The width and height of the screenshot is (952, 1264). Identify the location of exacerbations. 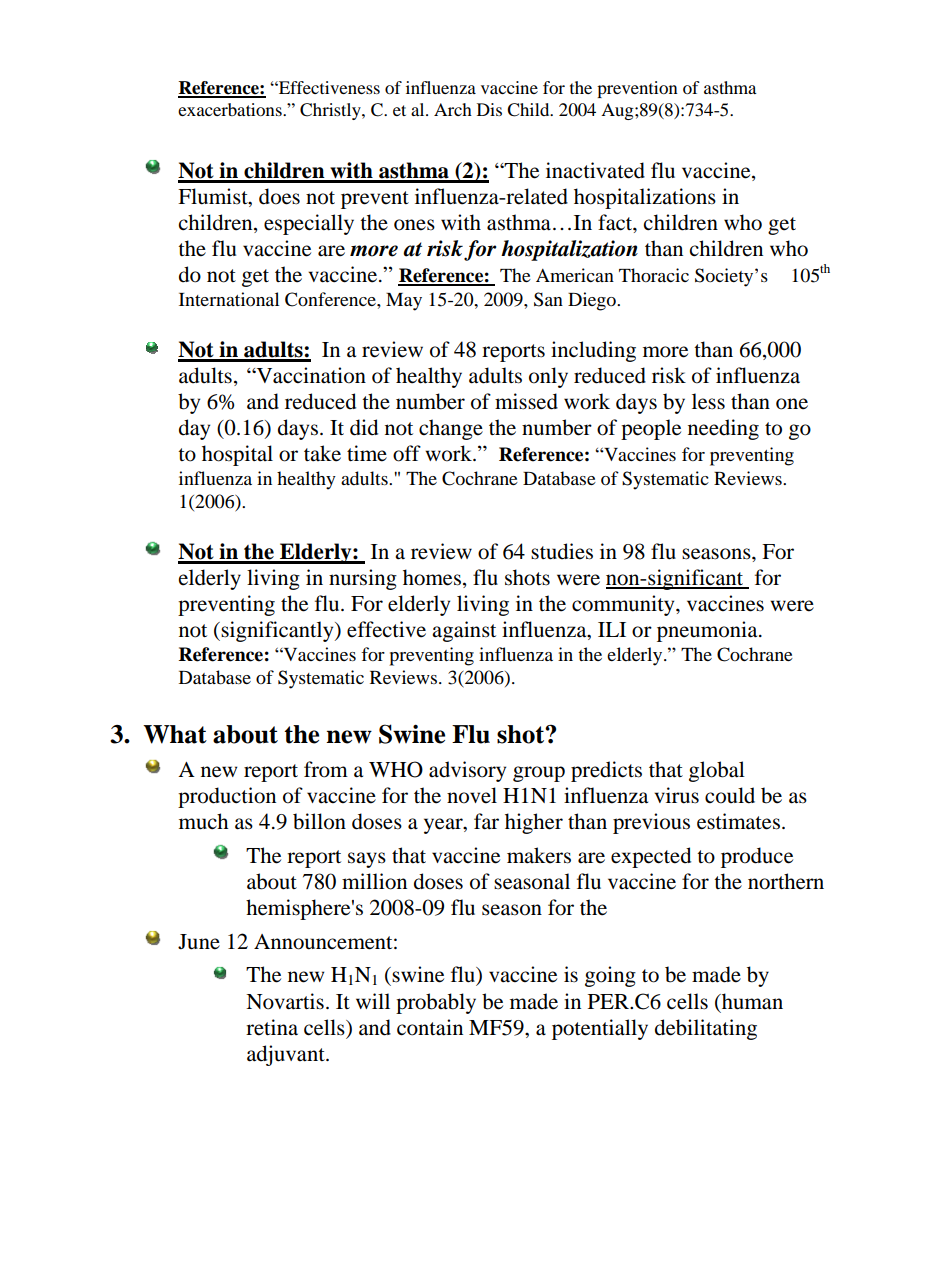
(231, 109).
